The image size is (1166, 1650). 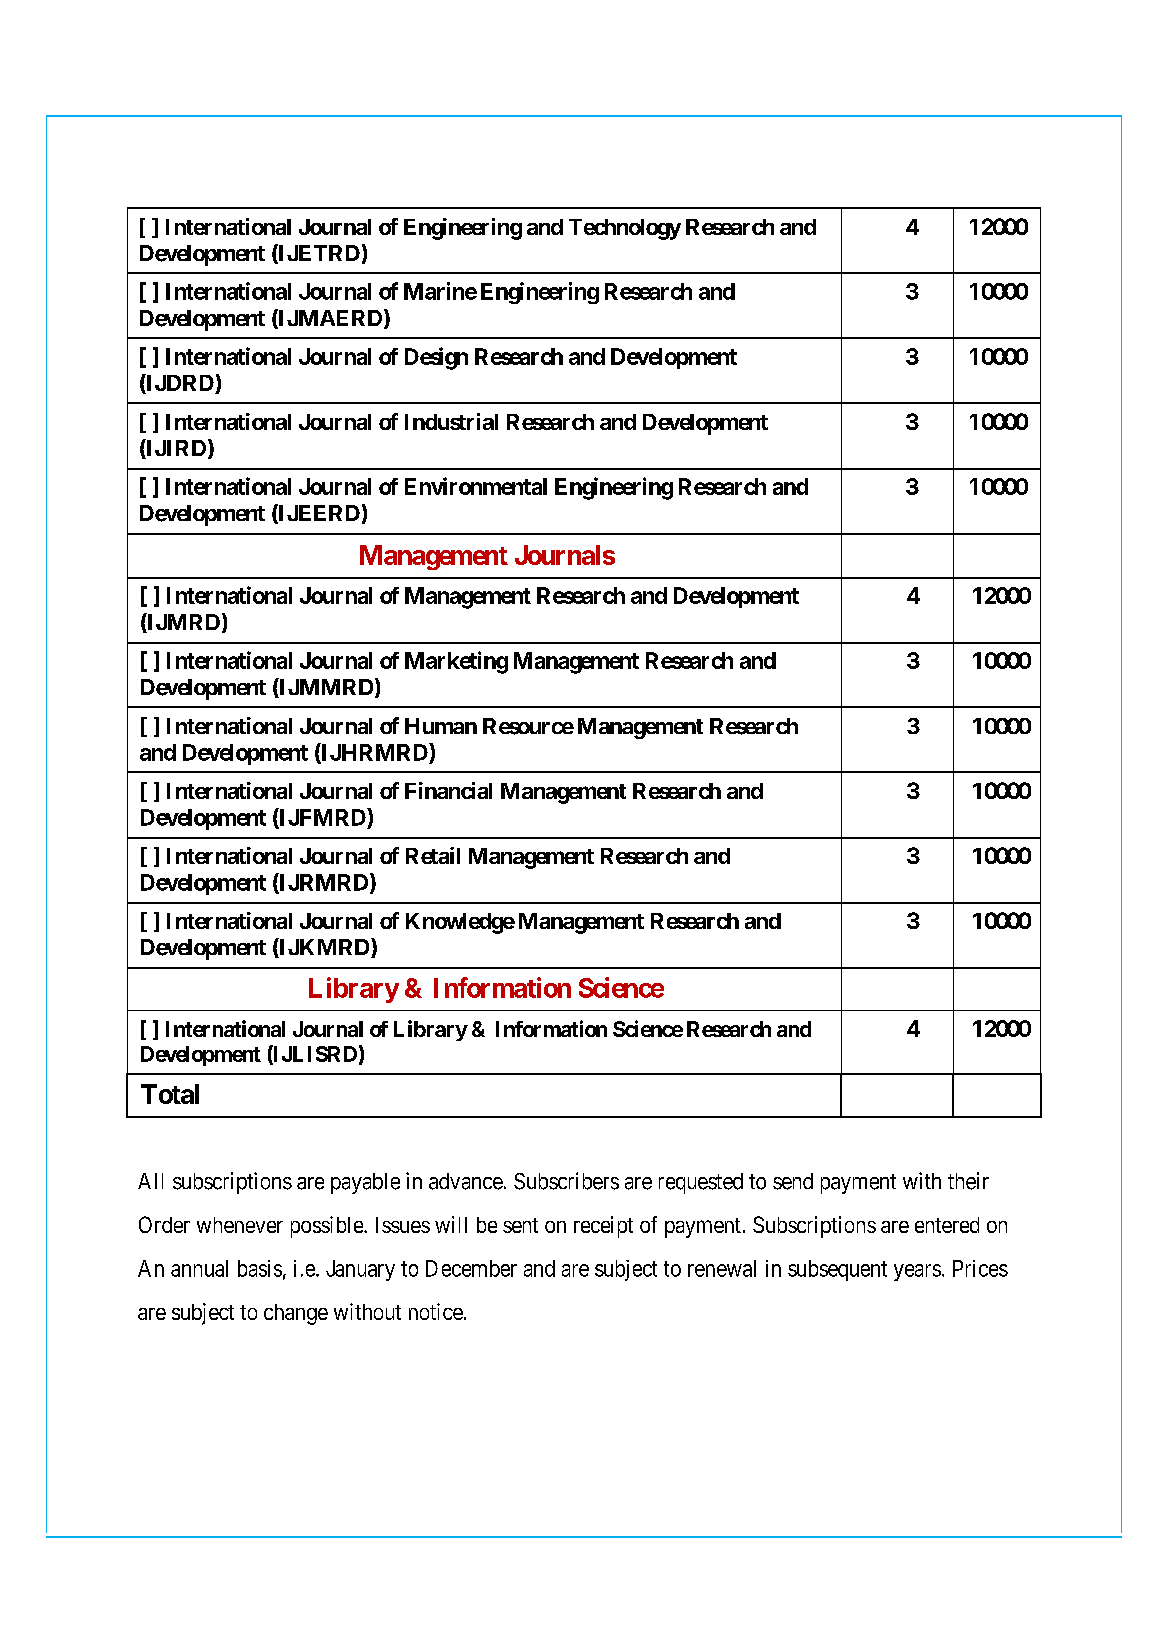 What do you see at coordinates (603, 1227) in the image?
I see `receipt` at bounding box center [603, 1227].
